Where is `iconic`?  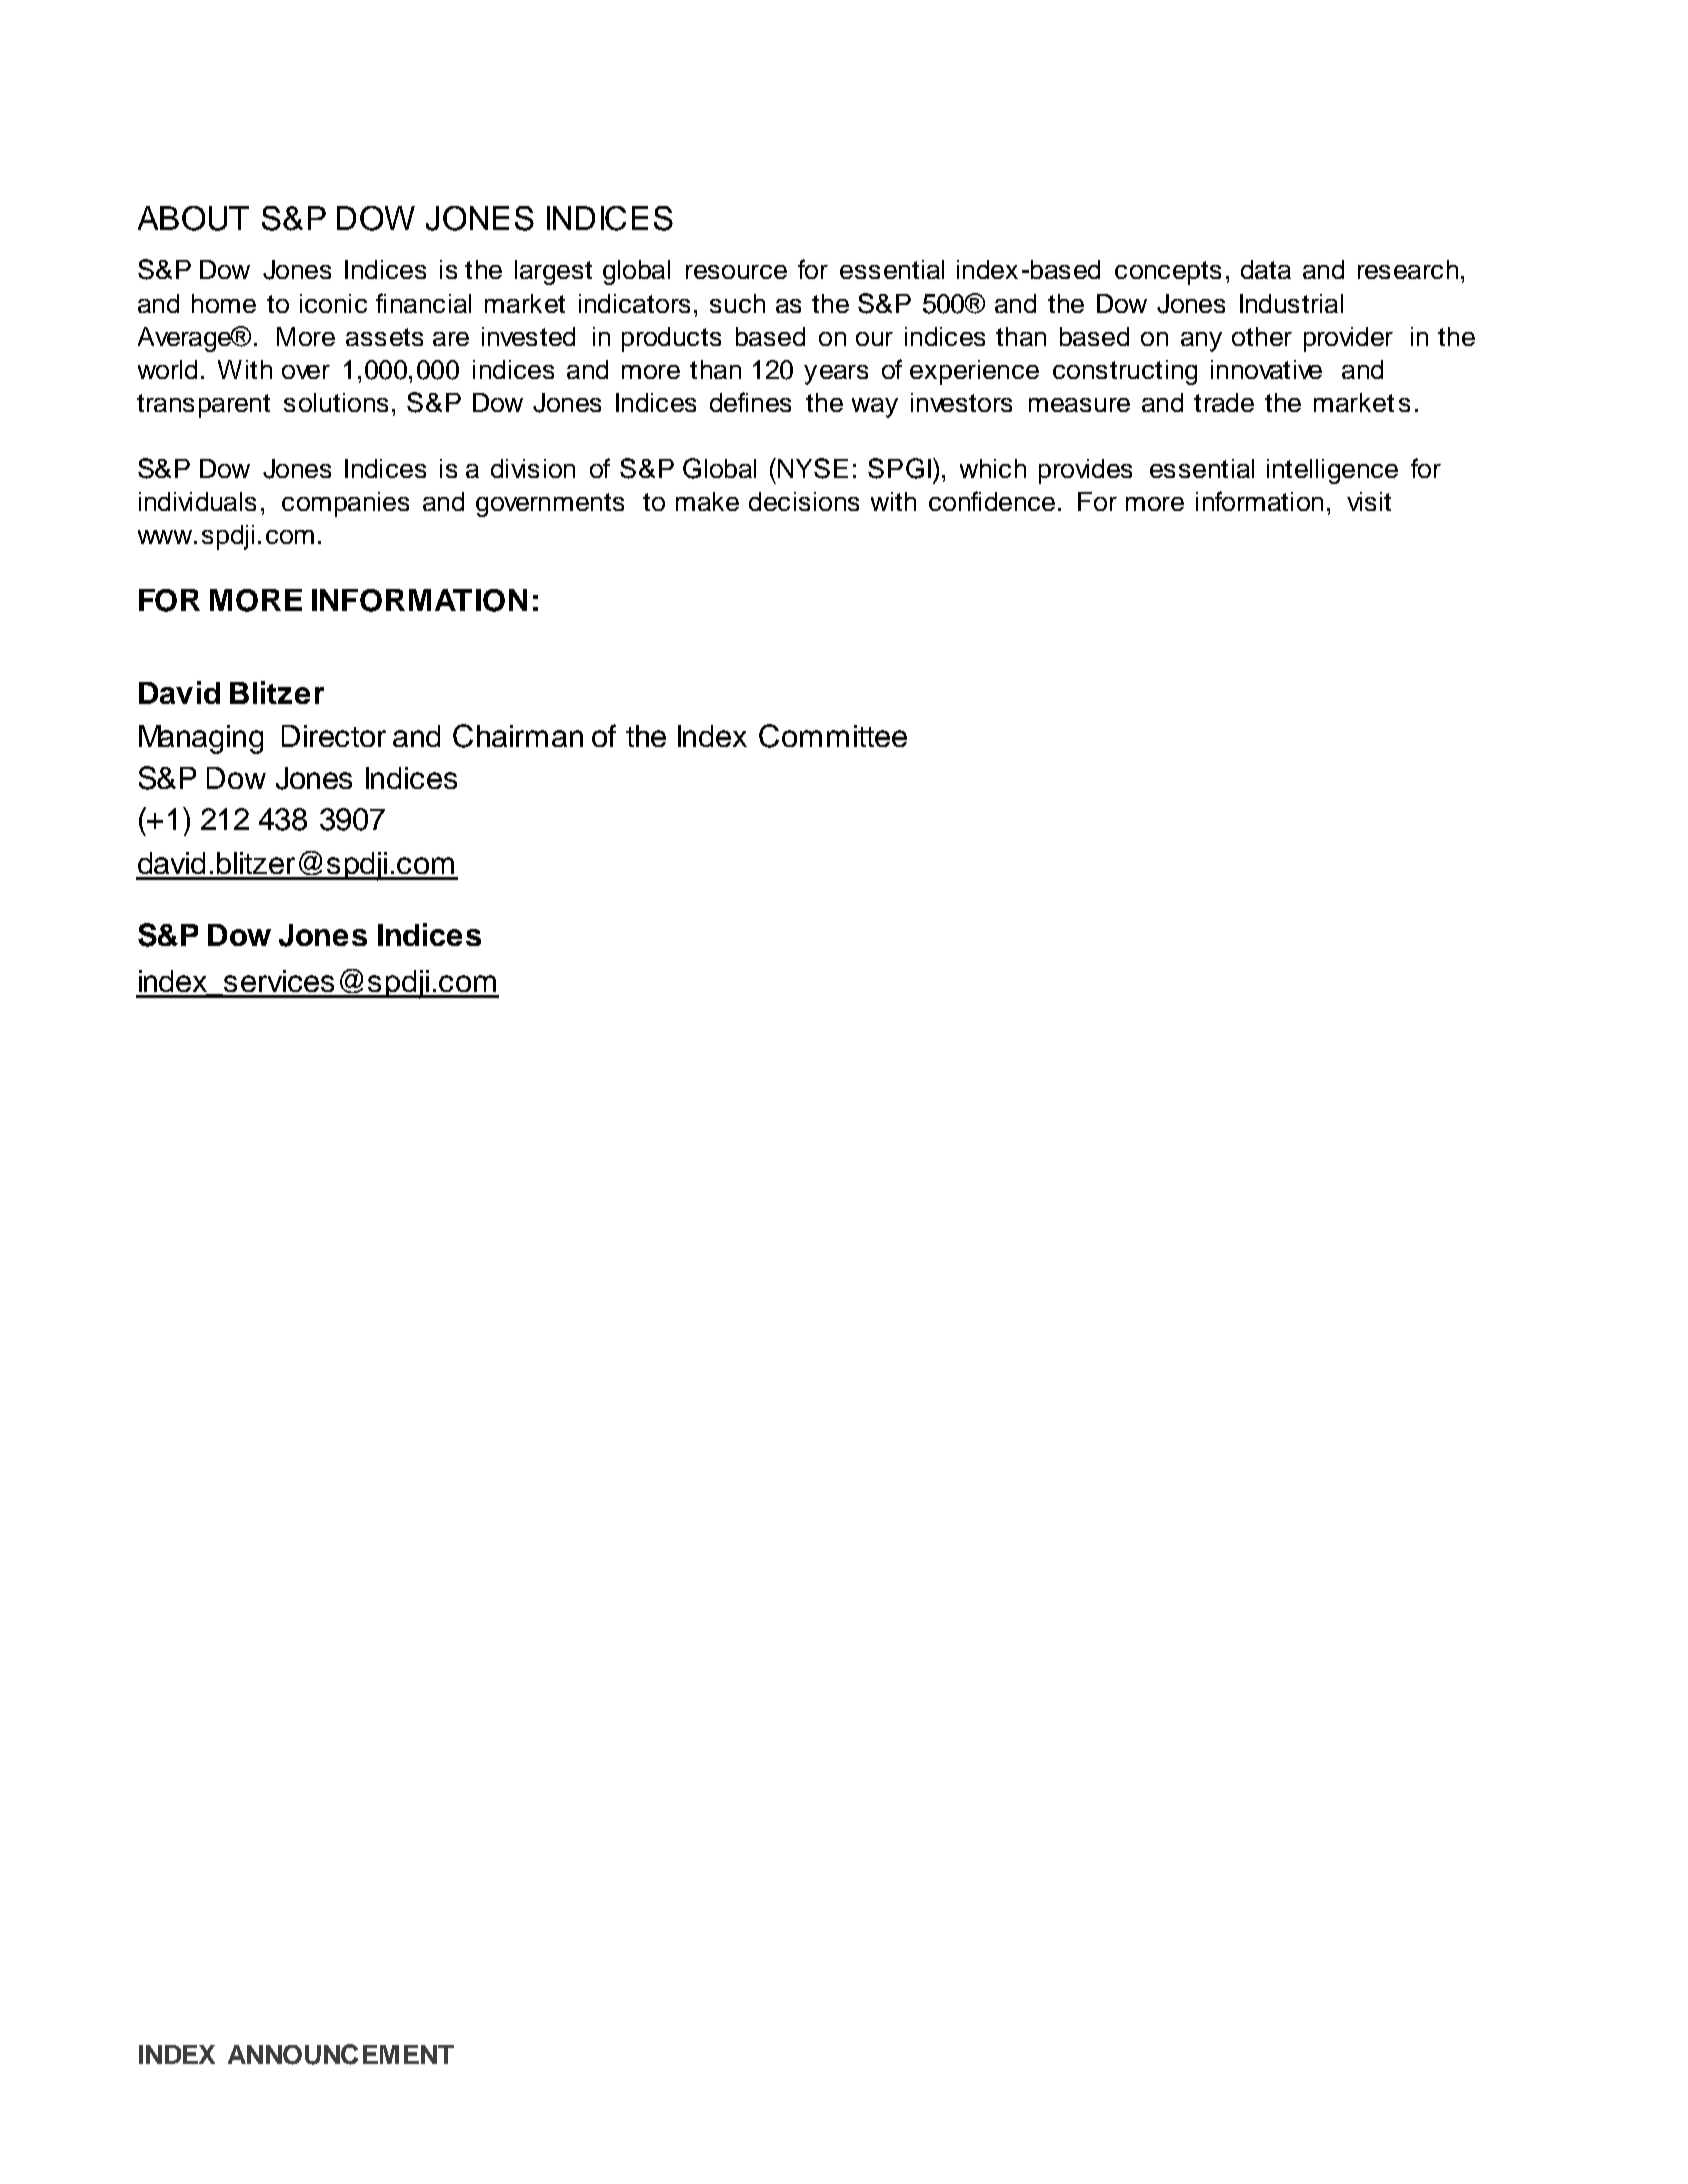
iconic is located at coordinates (333, 303).
